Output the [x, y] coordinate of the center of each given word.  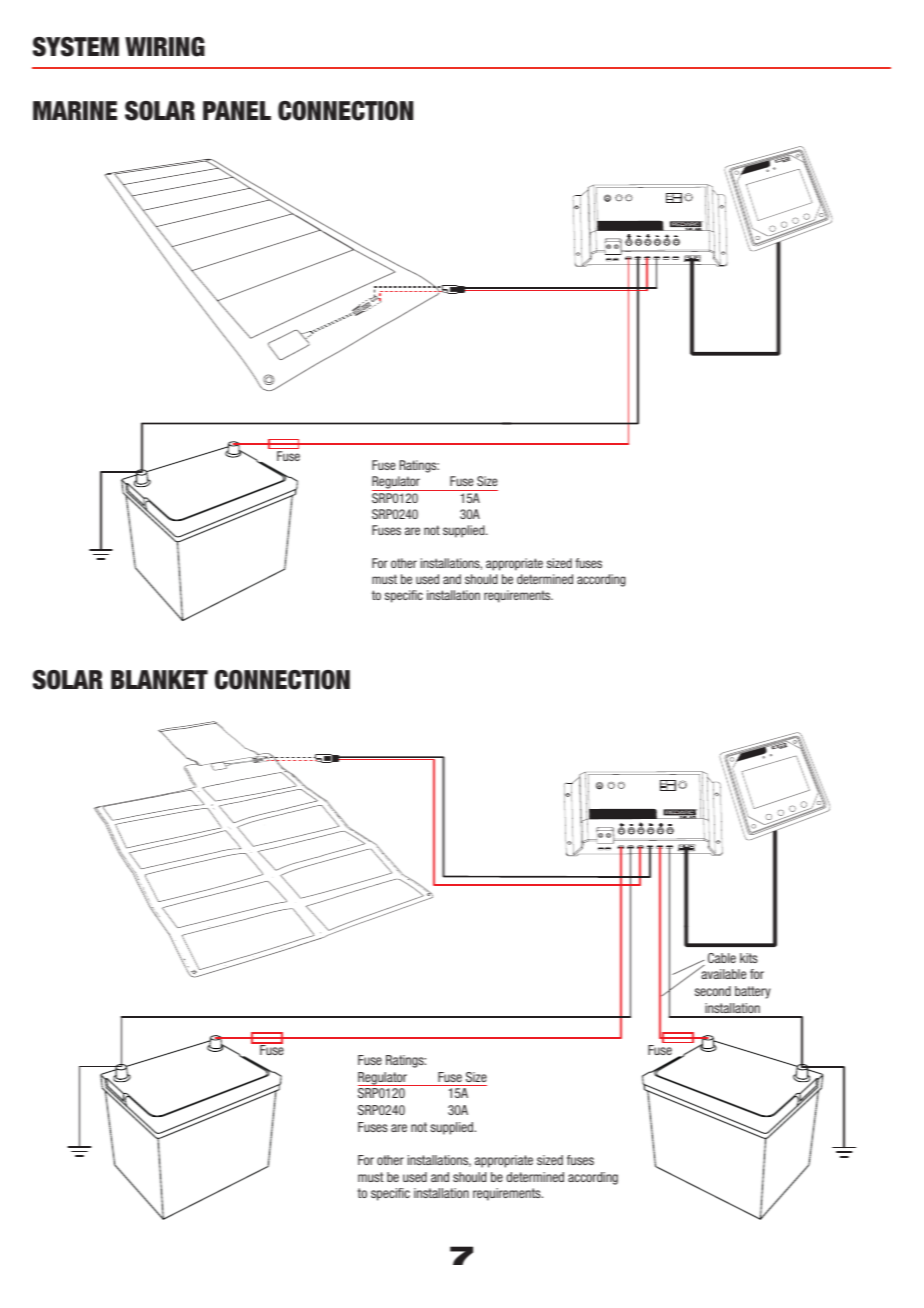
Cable [722, 958]
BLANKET [159, 679]
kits [749, 958]
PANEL [237, 110]
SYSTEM [76, 47]
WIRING [165, 47]
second [713, 991]
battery [753, 992]
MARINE [75, 110]
